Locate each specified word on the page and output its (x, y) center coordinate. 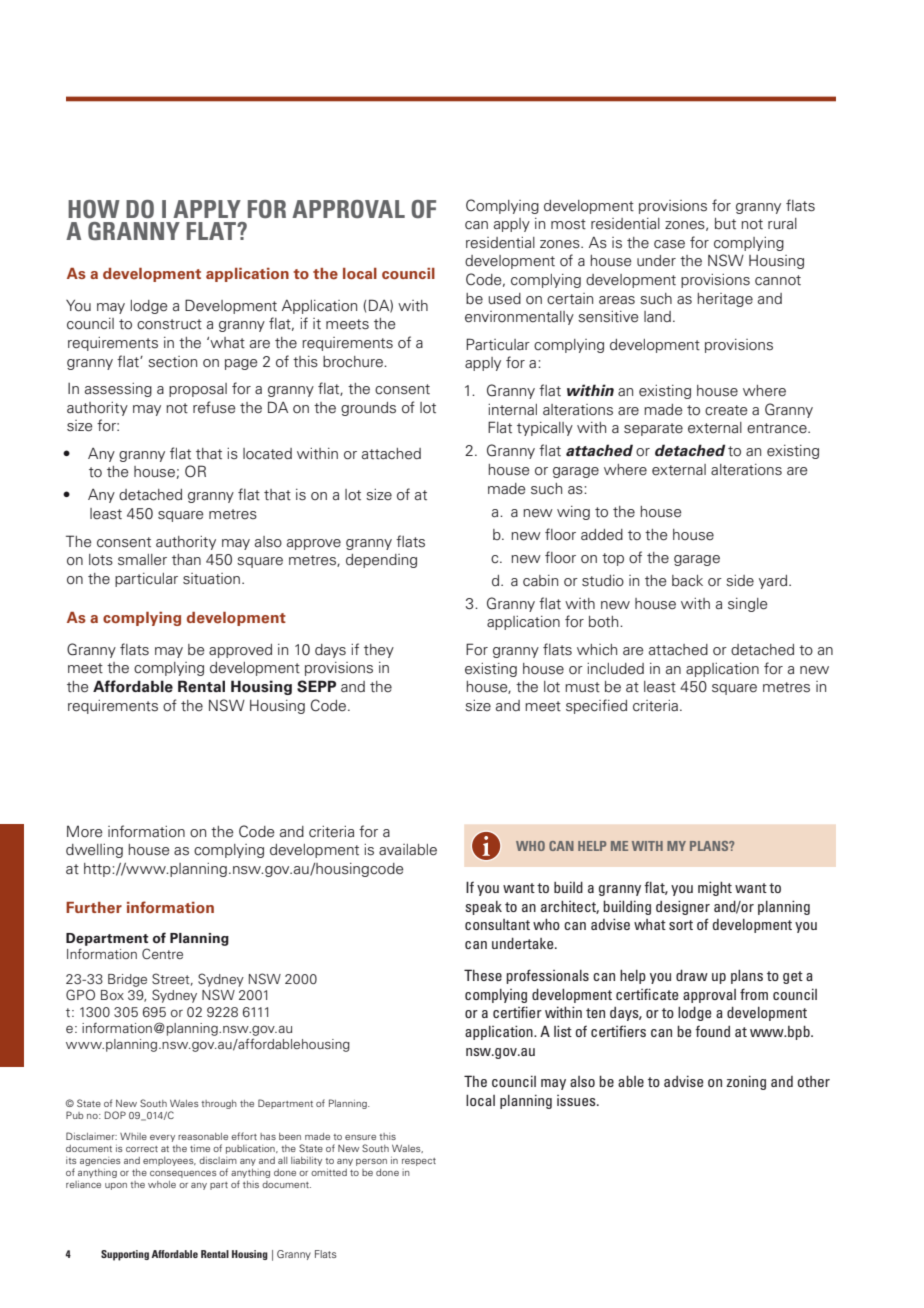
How (94, 209)
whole (162, 1184)
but (725, 224)
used (505, 299)
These (483, 975)
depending (381, 561)
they (379, 651)
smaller (142, 560)
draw (692, 975)
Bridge (127, 980)
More (85, 832)
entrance (778, 428)
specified (596, 706)
